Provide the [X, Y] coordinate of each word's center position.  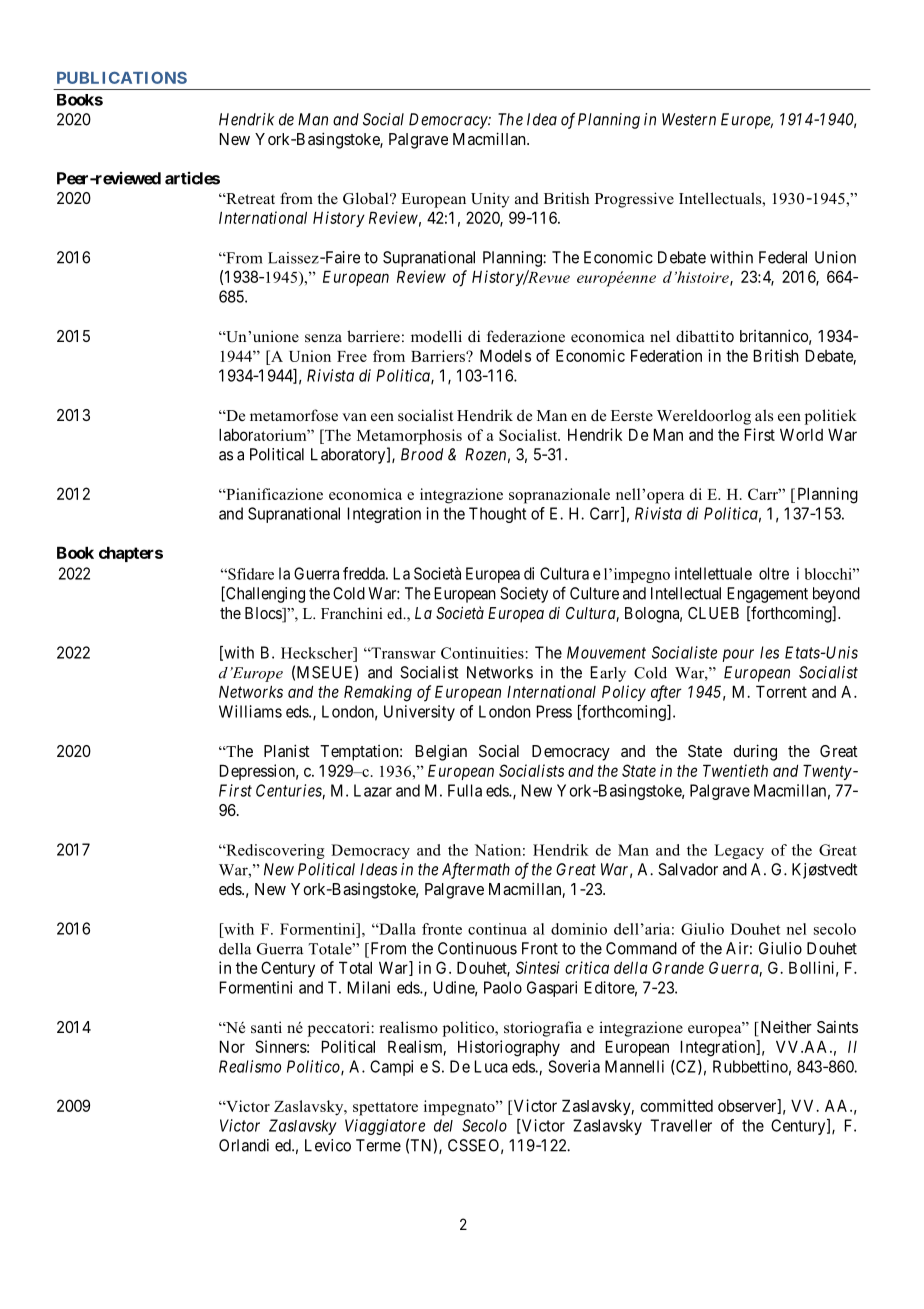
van [354, 417]
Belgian [441, 752]
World [801, 434]
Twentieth [735, 770]
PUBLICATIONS [122, 77]
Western [689, 119]
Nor [232, 1046]
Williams [250, 711]
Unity [490, 200]
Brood [422, 454]
